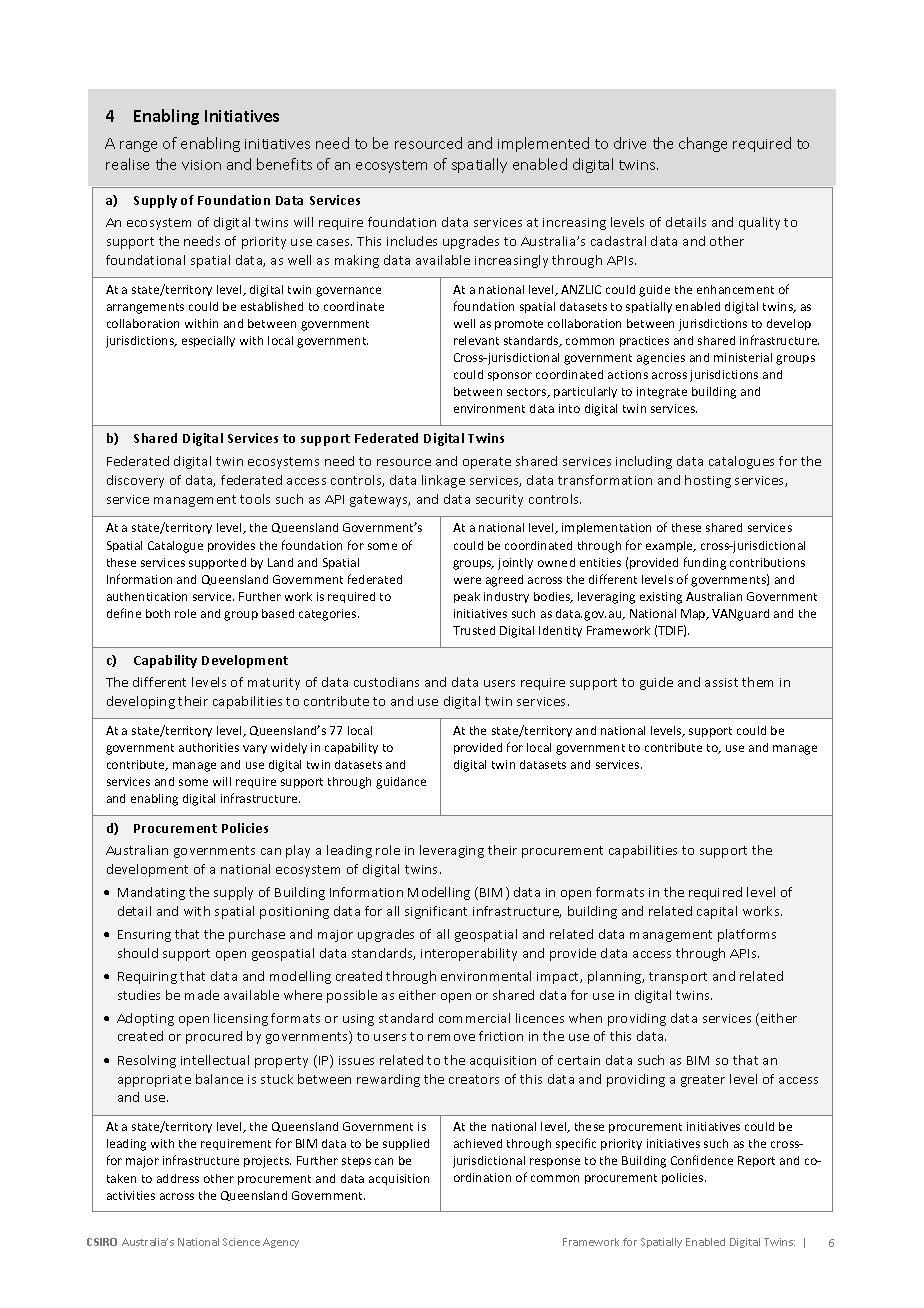 This image has height=1308, width=924. What do you see at coordinates (478, 1143) in the image?
I see `achieved` at bounding box center [478, 1143].
